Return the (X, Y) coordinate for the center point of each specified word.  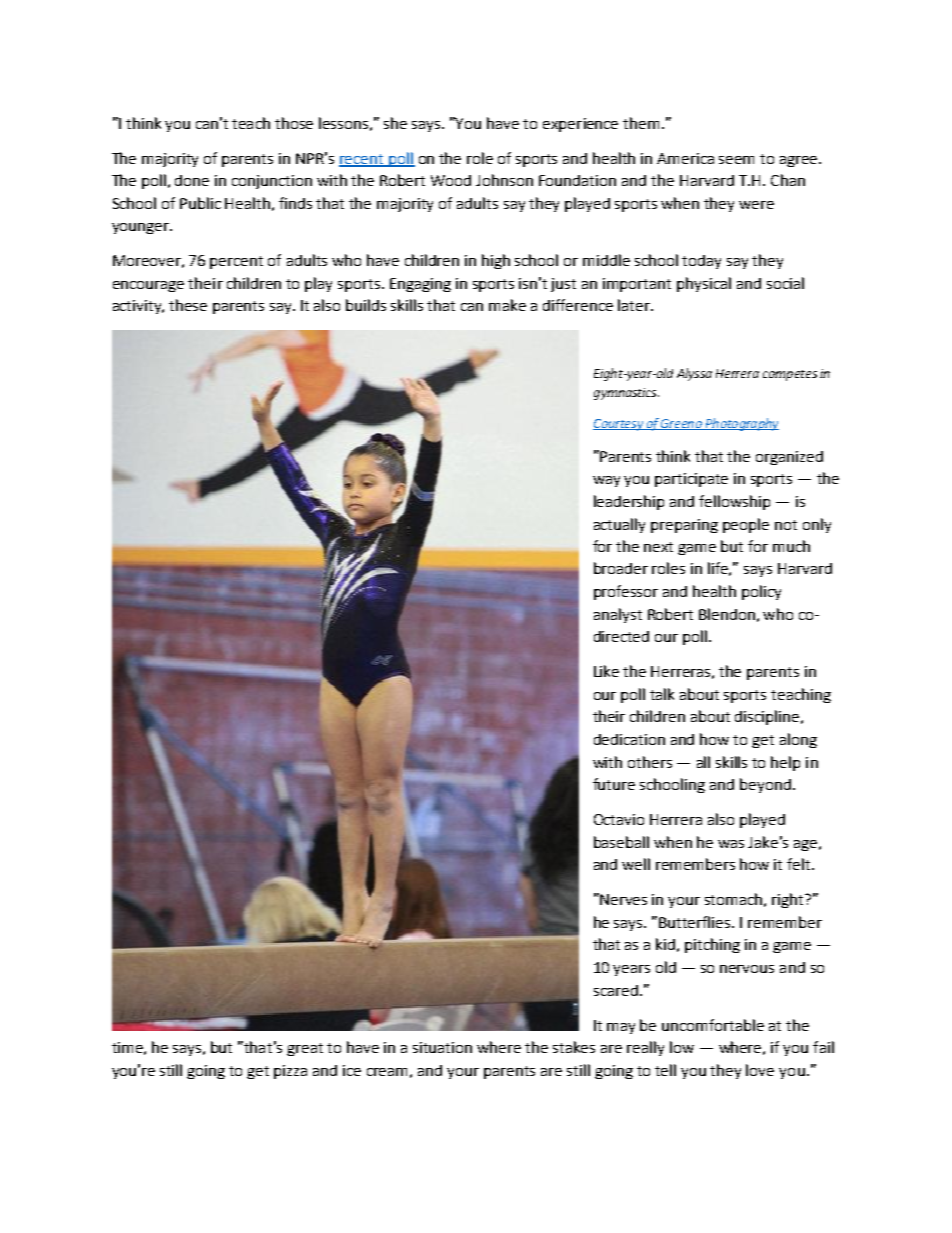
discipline (768, 717)
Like (606, 671)
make (507, 305)
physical (704, 284)
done (192, 180)
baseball (621, 842)
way (606, 481)
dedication (629, 739)
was (731, 844)
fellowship (734, 502)
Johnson (504, 180)
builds (366, 305)
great (305, 1049)
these (188, 305)
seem (736, 160)
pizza (290, 1072)
